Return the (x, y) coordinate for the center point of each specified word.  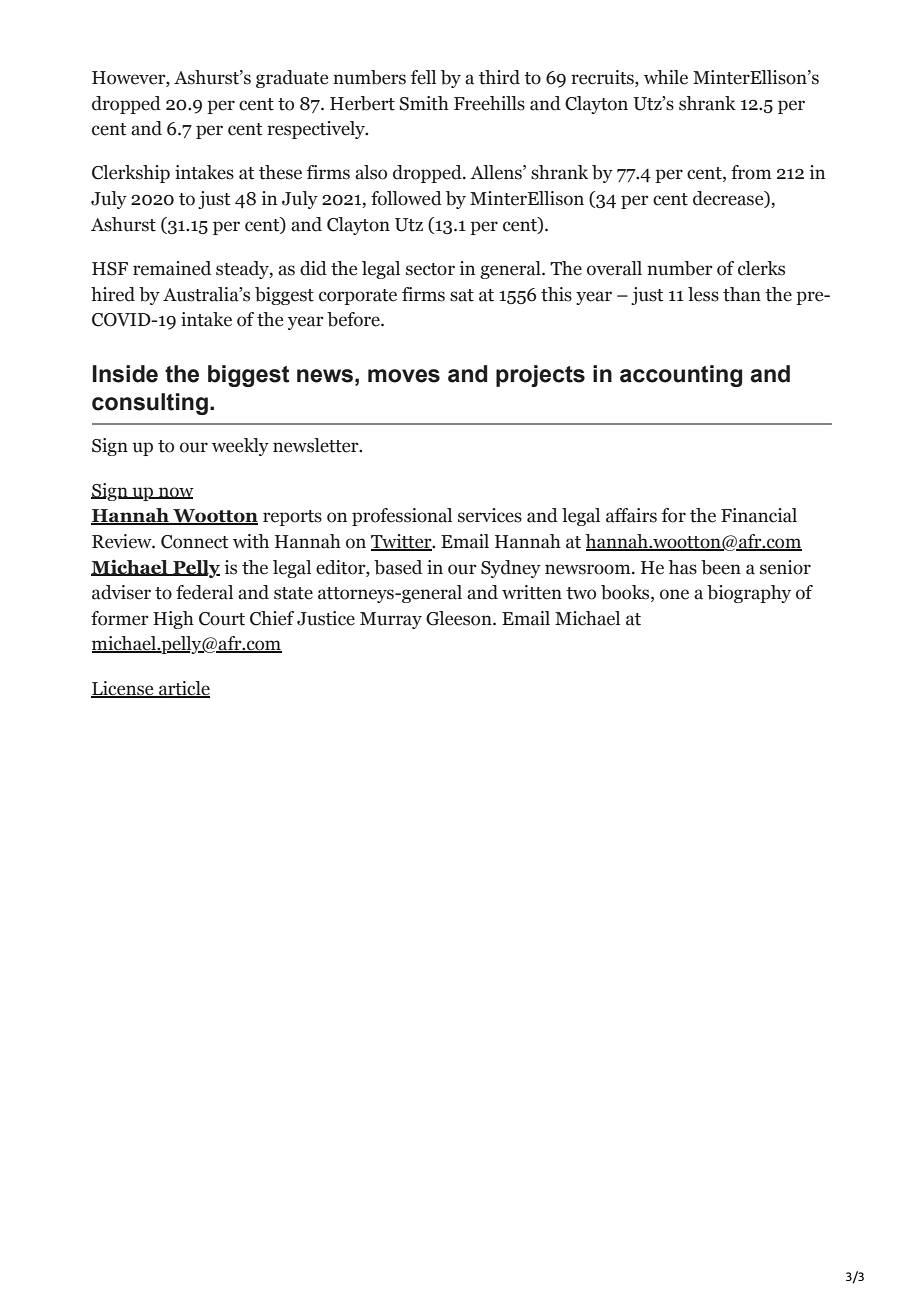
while (666, 77)
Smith (424, 103)
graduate (292, 79)
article (183, 689)
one (674, 594)
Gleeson (460, 618)
